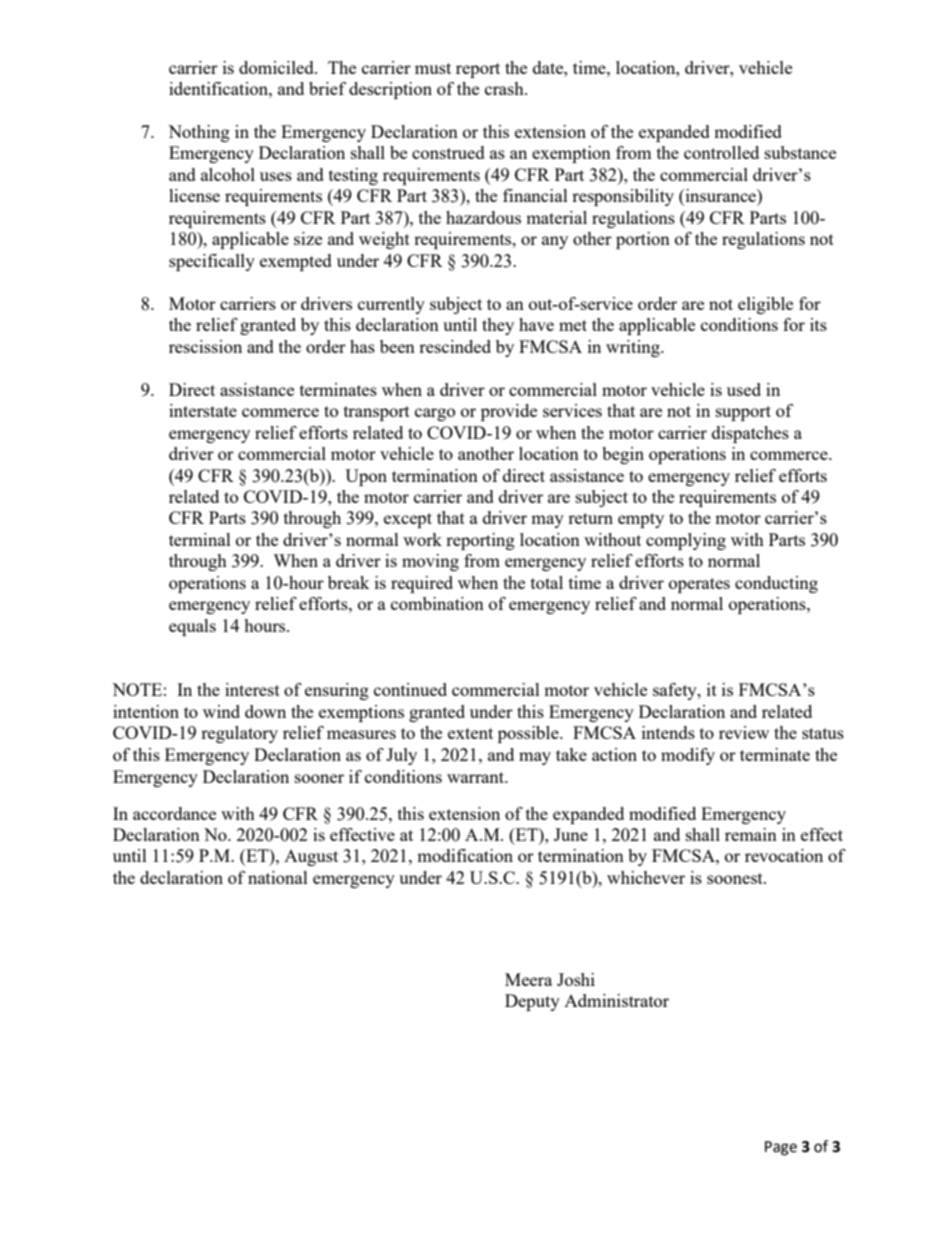 The width and height of the page is (952, 1233). I want to click on conducting, so click(776, 584).
